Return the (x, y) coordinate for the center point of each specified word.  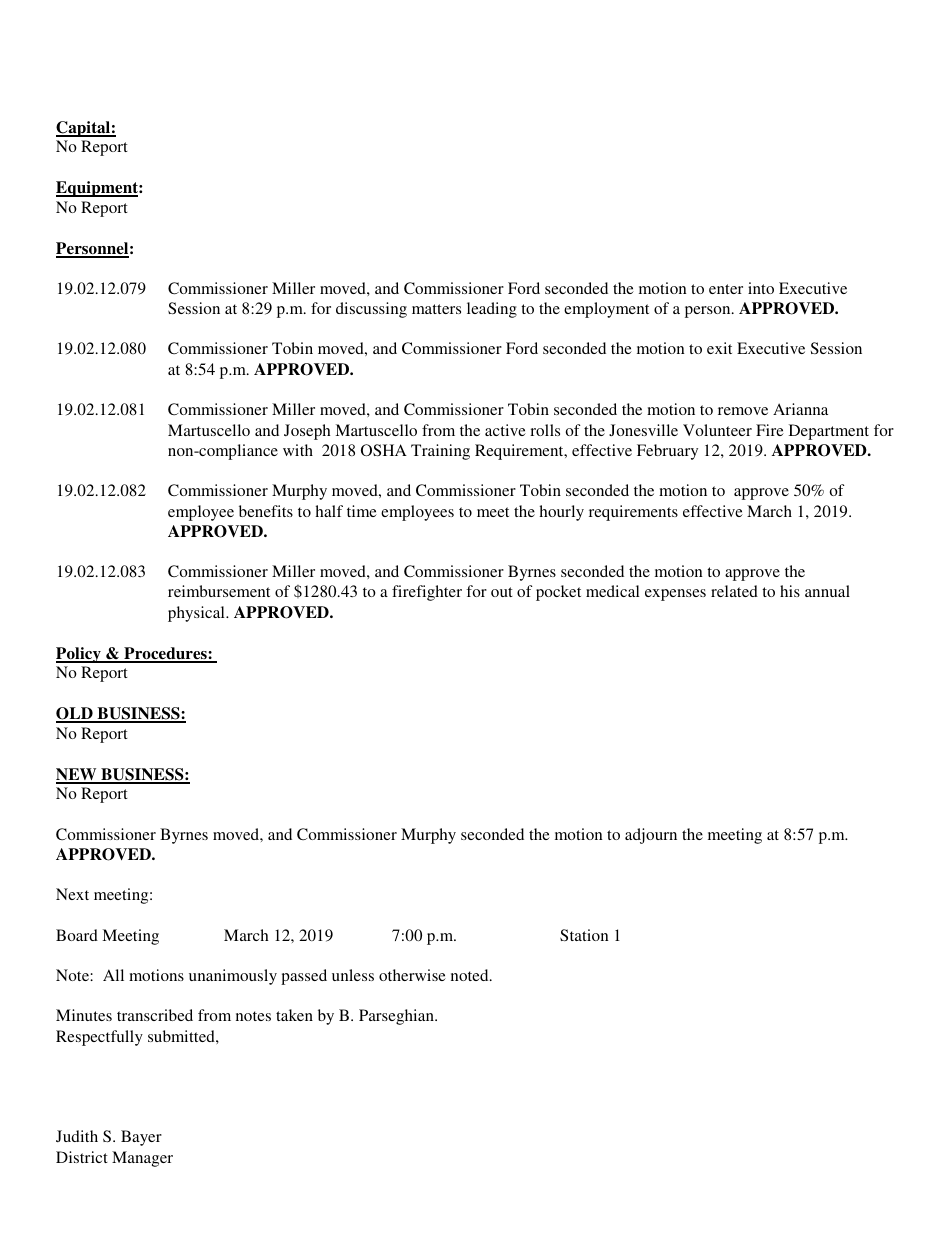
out (502, 592)
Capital (84, 129)
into (761, 288)
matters (436, 309)
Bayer (141, 1138)
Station (584, 935)
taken (294, 1015)
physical (197, 614)
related (734, 591)
